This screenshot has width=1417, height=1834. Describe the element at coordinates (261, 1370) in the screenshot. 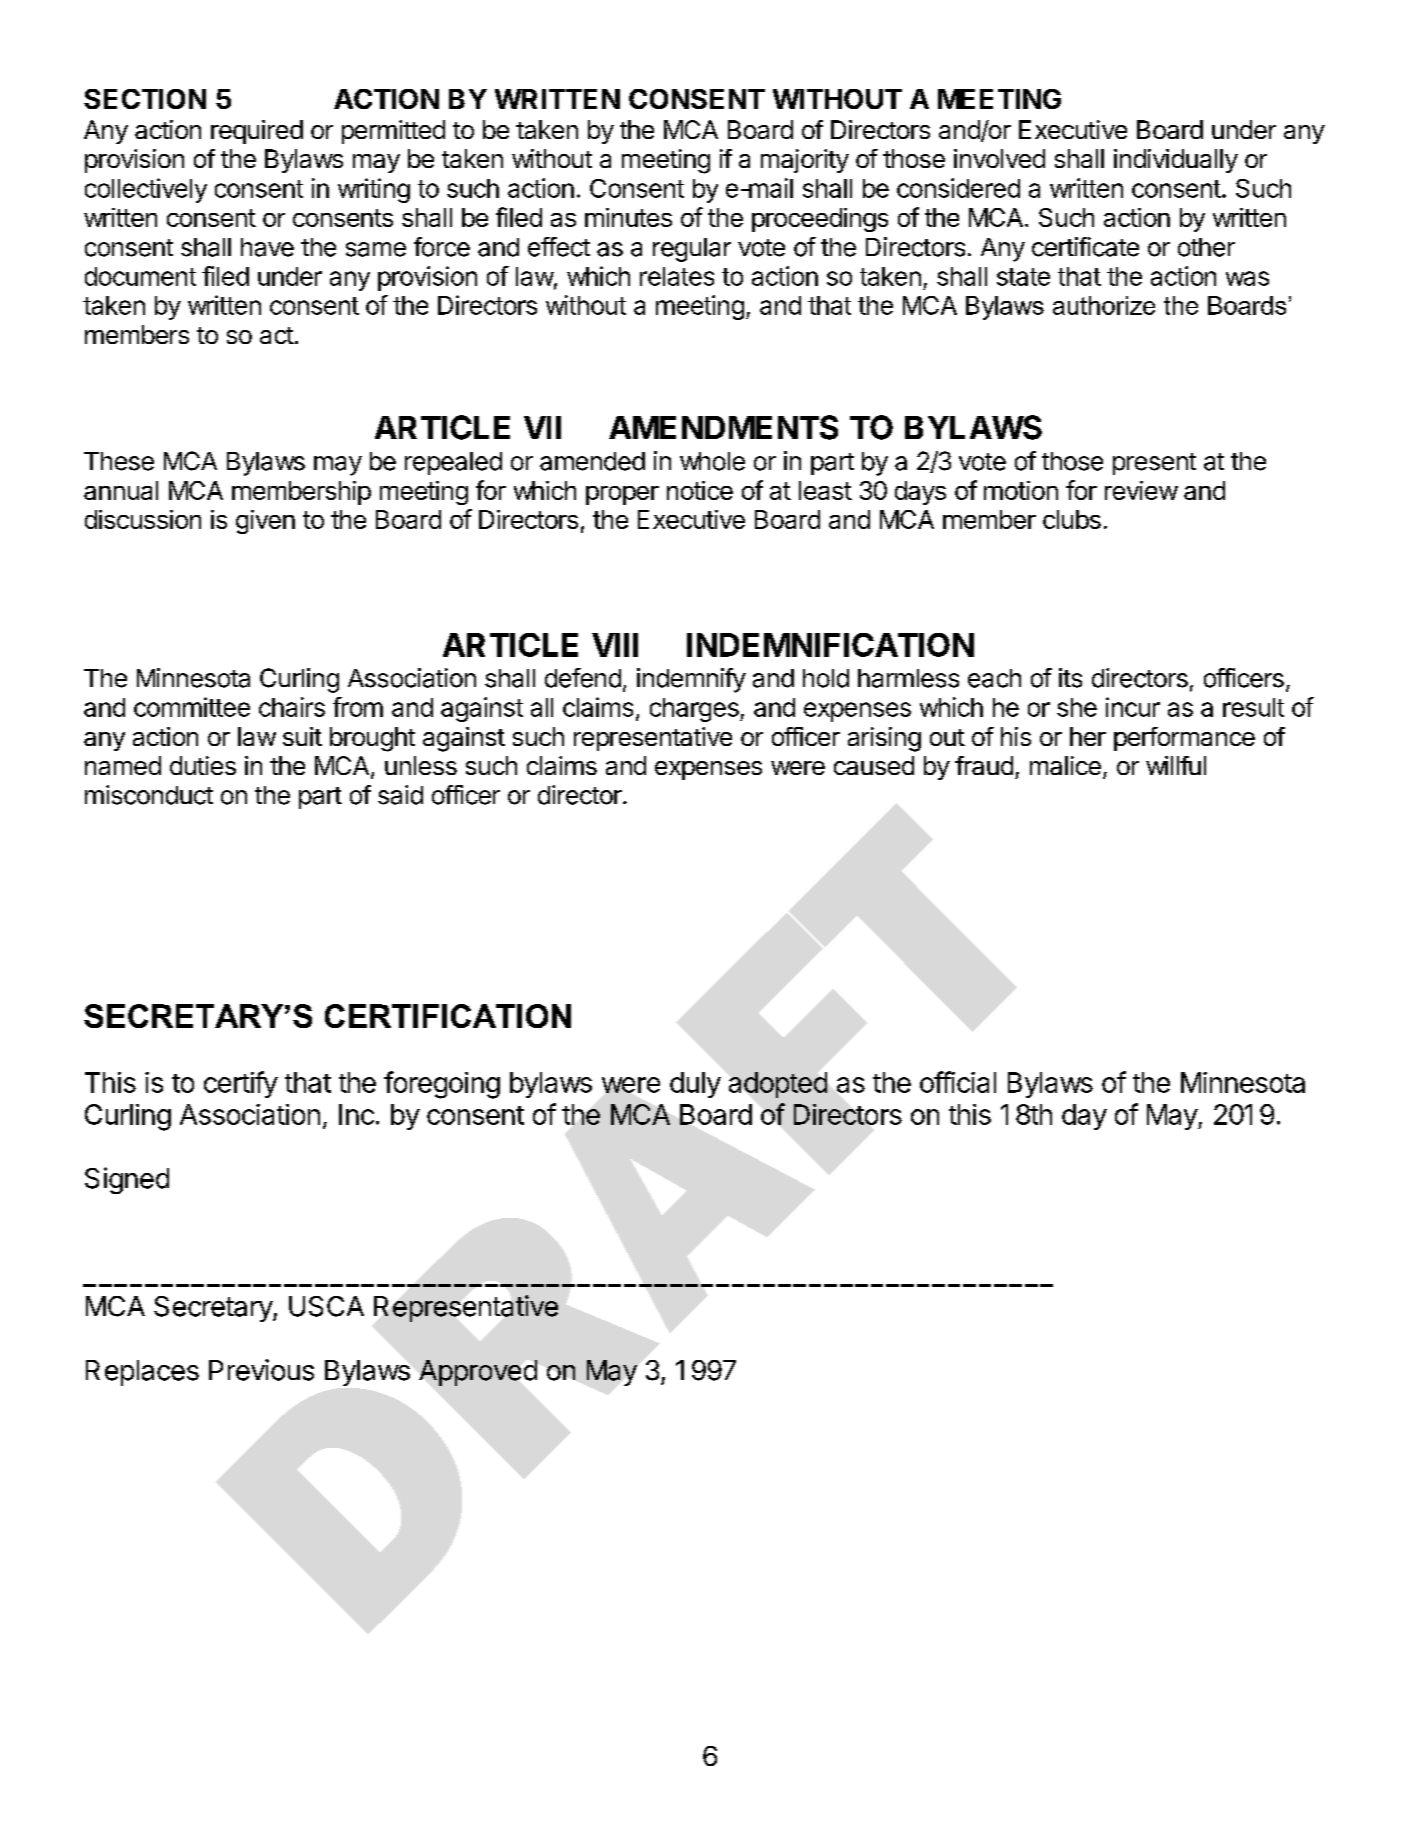

I see `Previous` at that location.
